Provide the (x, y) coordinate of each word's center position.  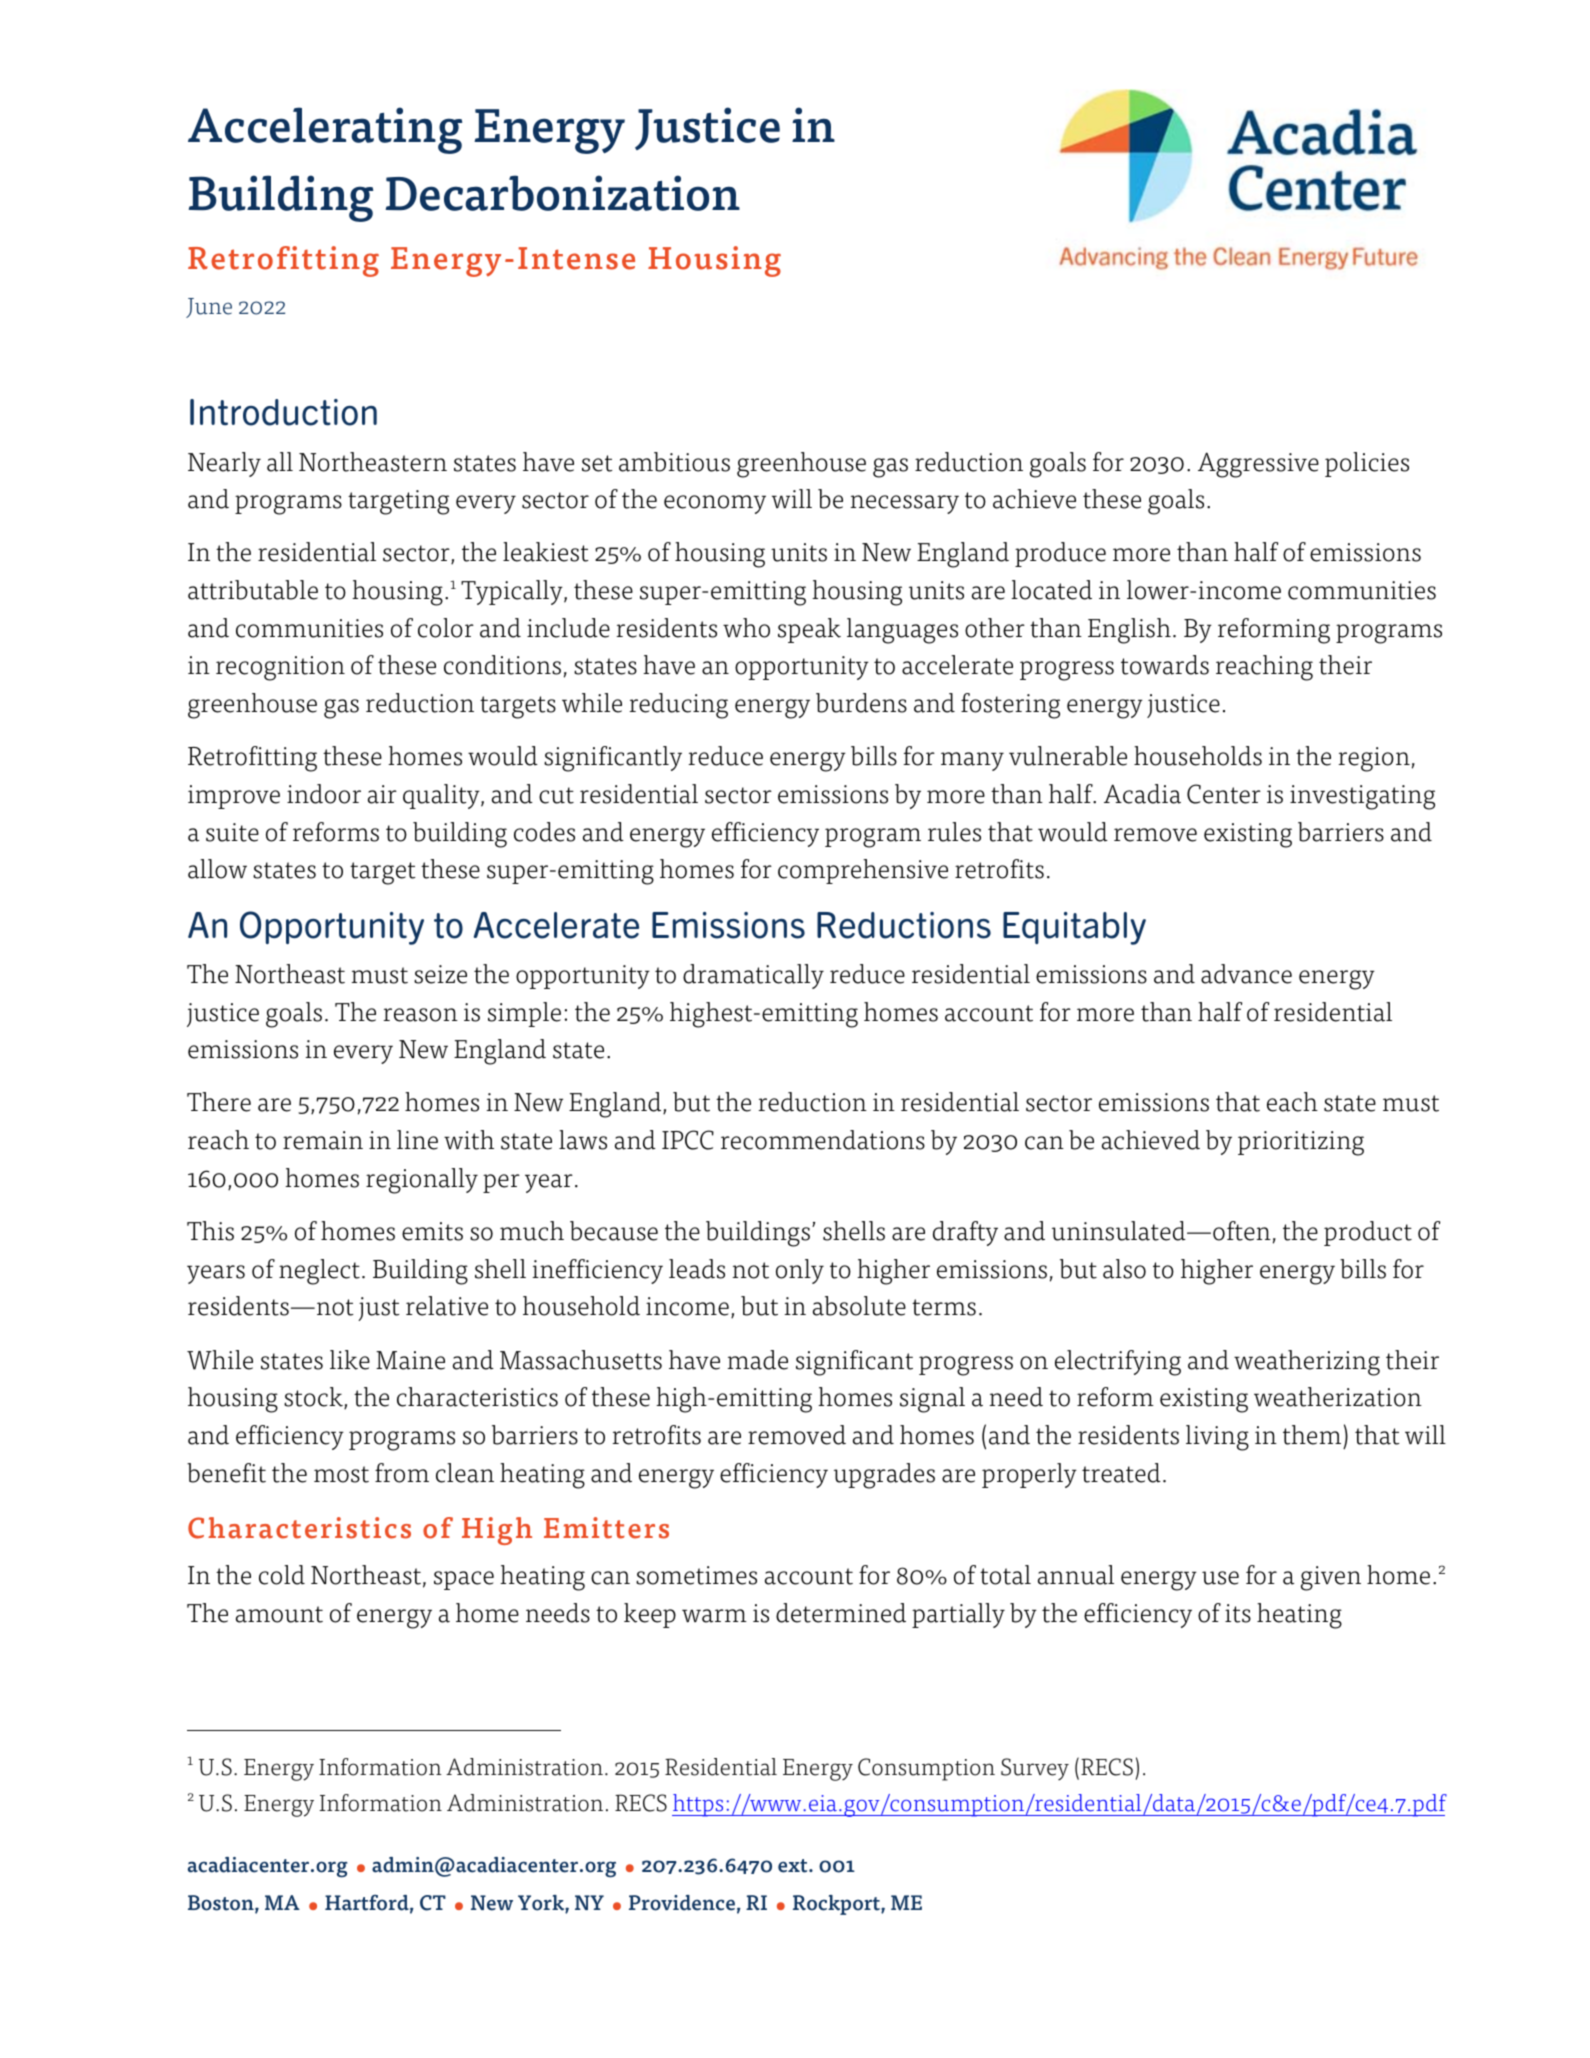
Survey (1035, 1769)
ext (794, 1866)
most (341, 1474)
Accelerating (325, 130)
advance (1246, 974)
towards (1165, 665)
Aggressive (1258, 465)
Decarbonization (562, 193)
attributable (253, 590)
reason (420, 1015)
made (757, 1360)
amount (279, 1614)
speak (809, 630)
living (1217, 1438)
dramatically (753, 976)
